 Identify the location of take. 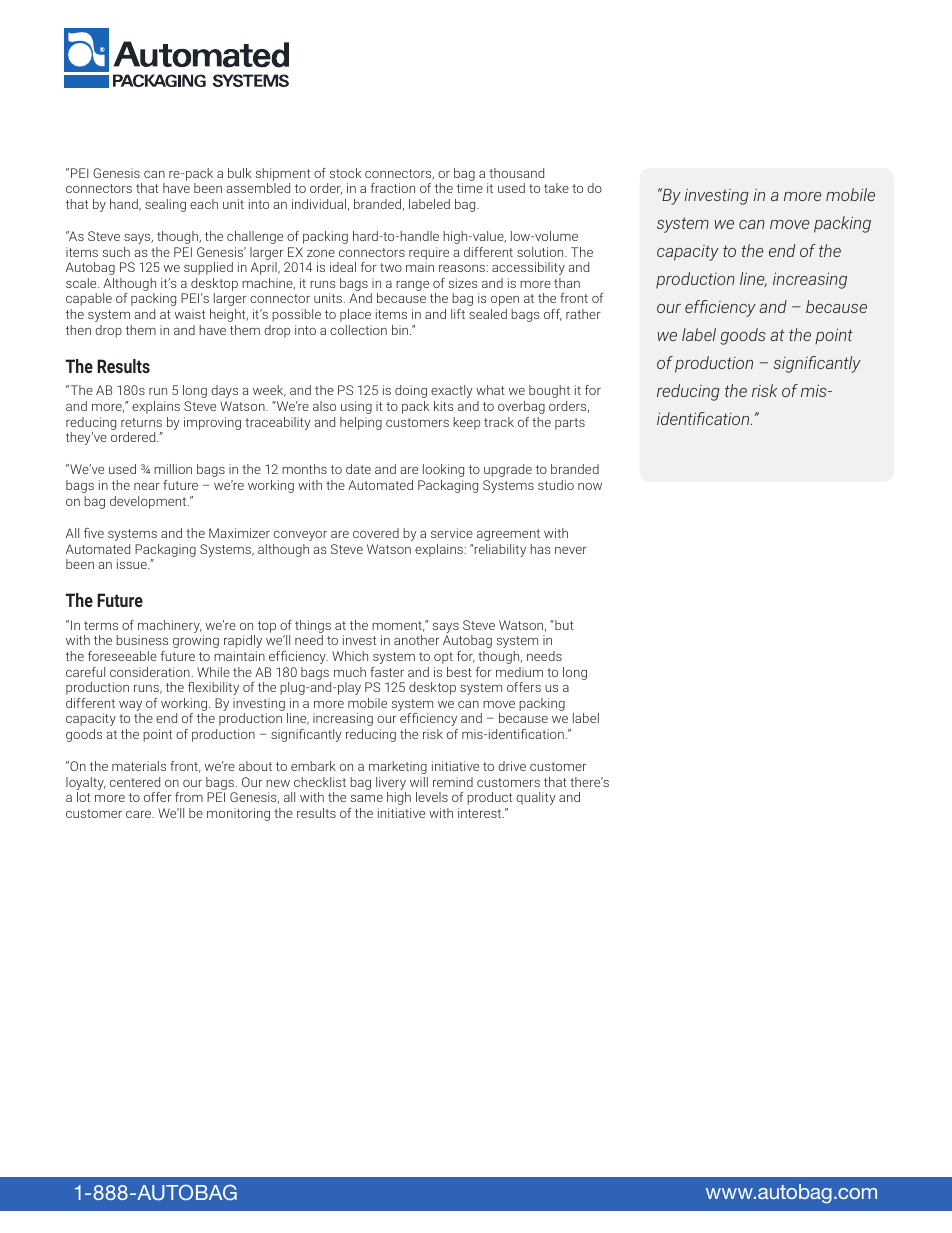
(556, 188).
